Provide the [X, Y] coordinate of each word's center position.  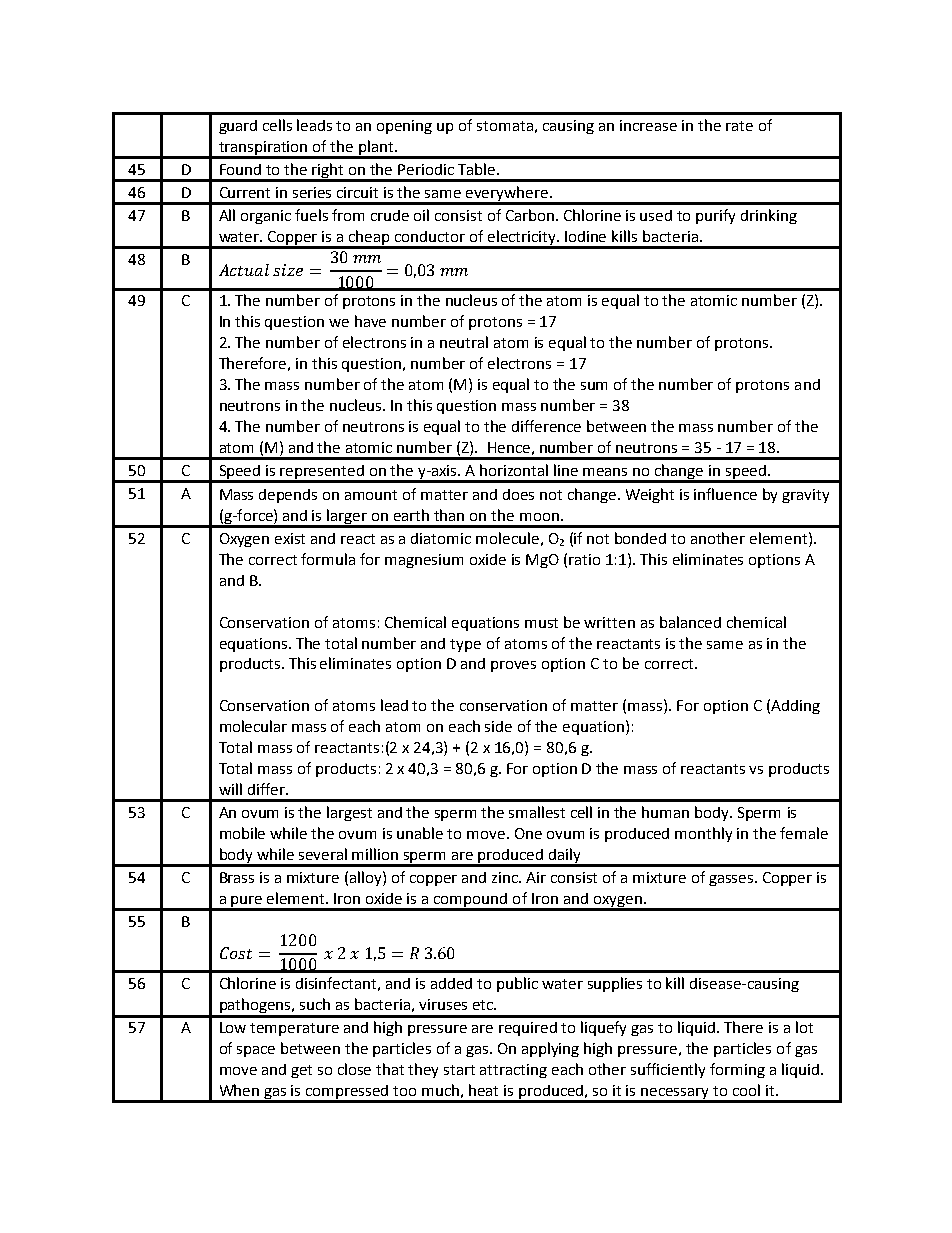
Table [478, 169]
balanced [690, 622]
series [312, 192]
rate [739, 126]
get [301, 1071]
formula [328, 559]
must [541, 623]
